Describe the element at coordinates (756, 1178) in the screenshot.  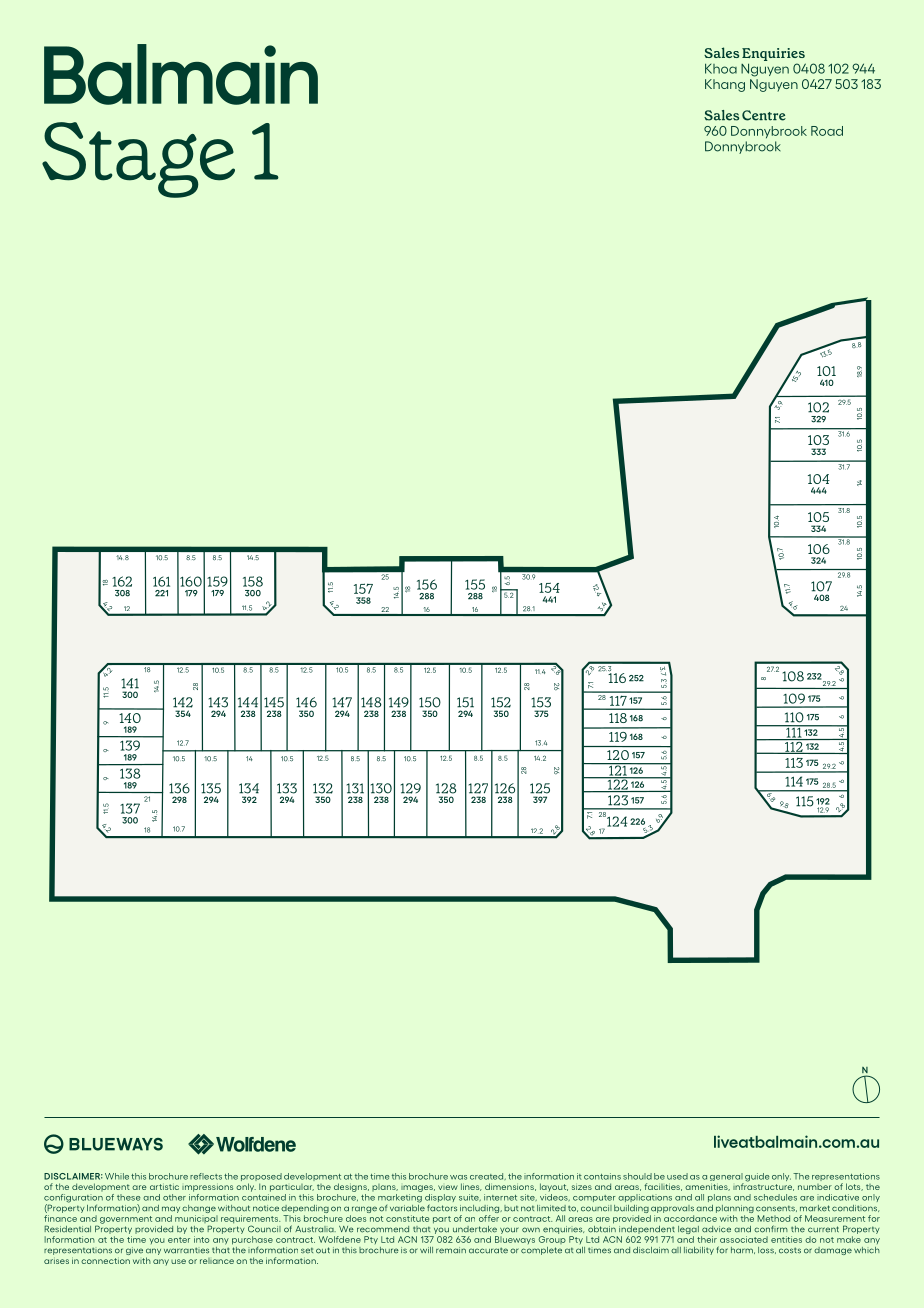
I see `guide` at that location.
